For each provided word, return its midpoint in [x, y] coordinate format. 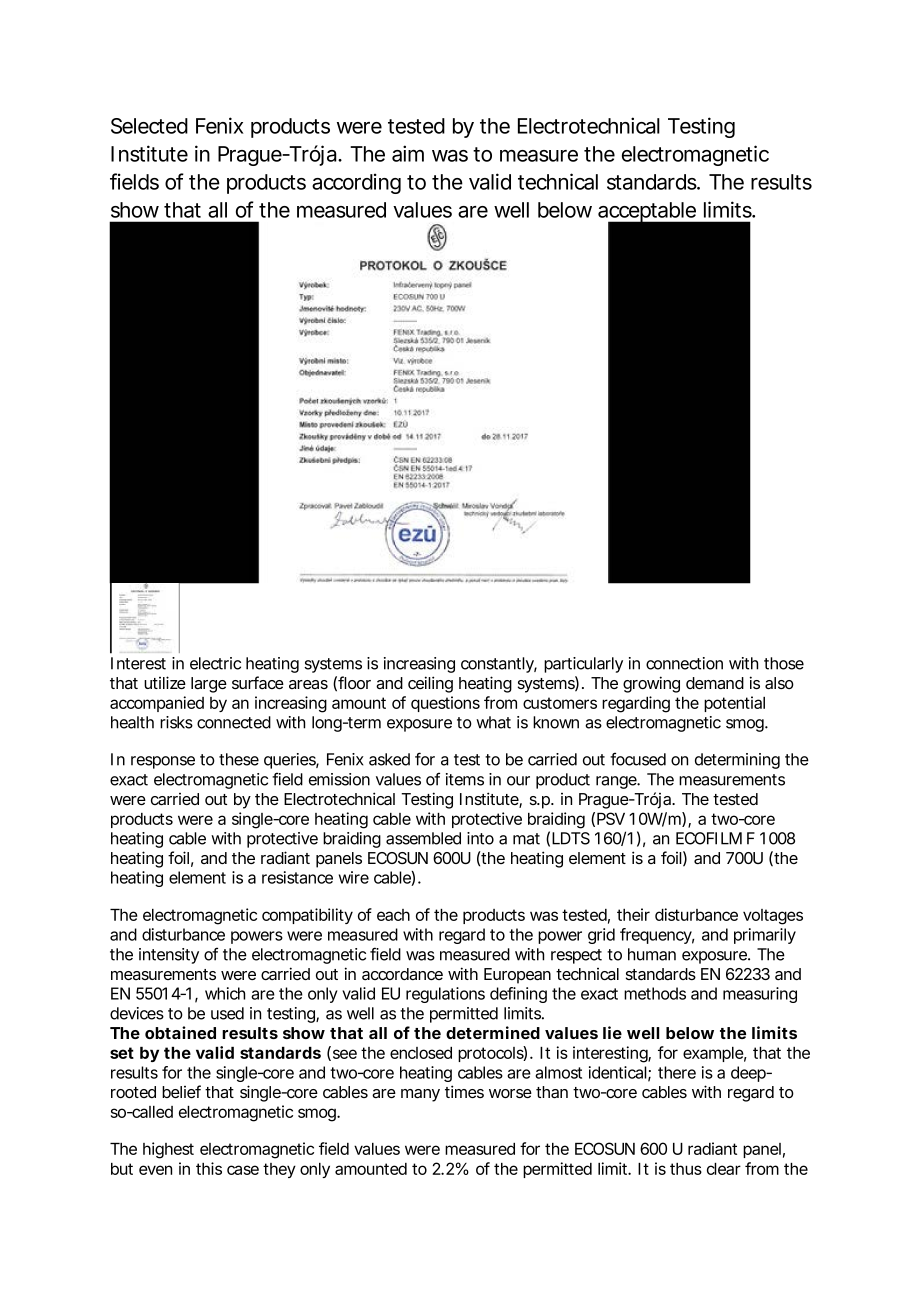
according [356, 183]
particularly [583, 665]
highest [168, 1150]
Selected [149, 126]
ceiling [430, 684]
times [464, 1091]
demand [715, 683]
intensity [169, 956]
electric [215, 663]
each [393, 915]
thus [686, 1169]
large [209, 685]
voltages [773, 917]
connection [684, 663]
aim [408, 153]
